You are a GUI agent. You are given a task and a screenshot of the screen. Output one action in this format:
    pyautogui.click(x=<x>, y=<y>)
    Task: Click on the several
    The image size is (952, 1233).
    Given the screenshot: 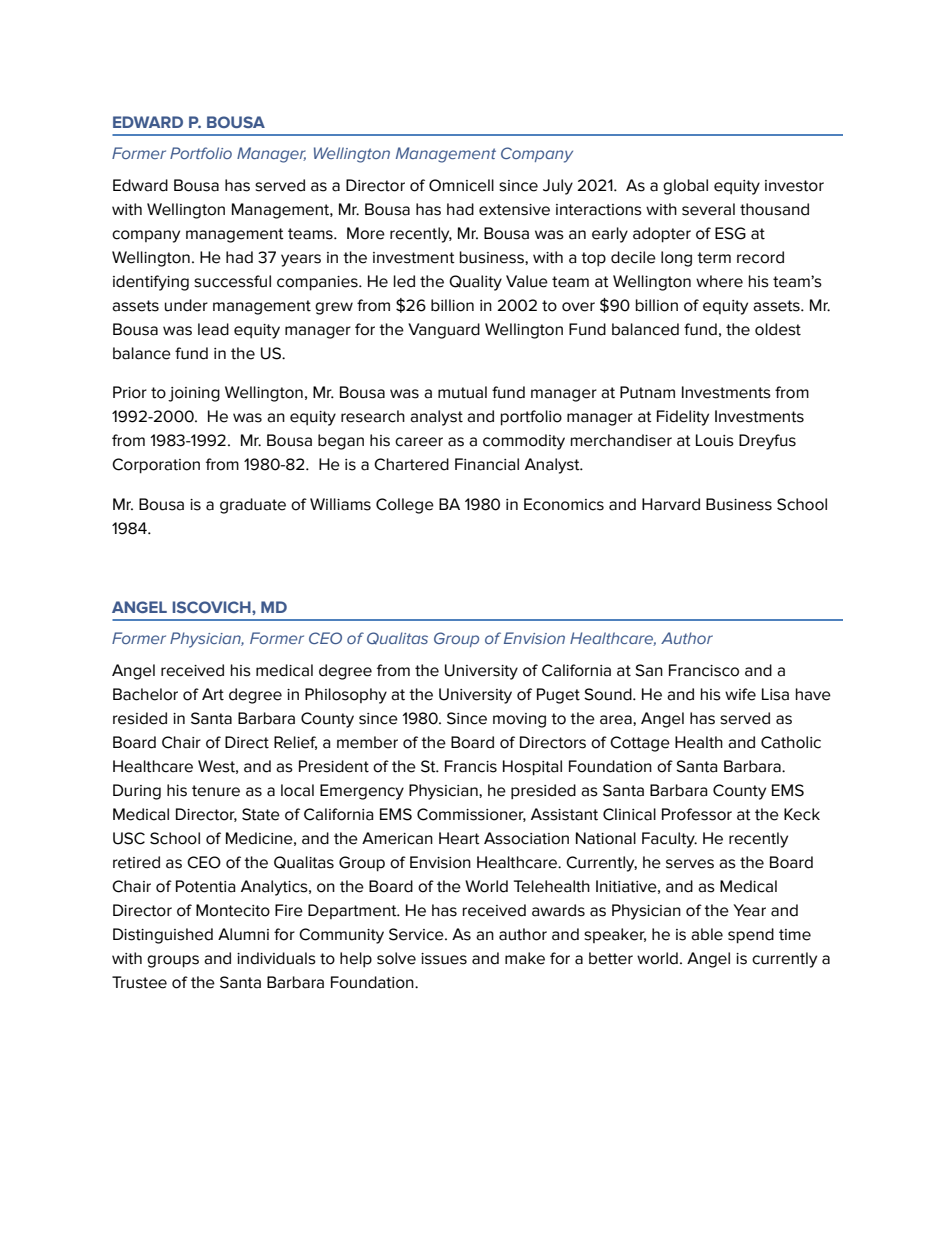 What is the action you would take?
    pyautogui.click(x=708, y=209)
